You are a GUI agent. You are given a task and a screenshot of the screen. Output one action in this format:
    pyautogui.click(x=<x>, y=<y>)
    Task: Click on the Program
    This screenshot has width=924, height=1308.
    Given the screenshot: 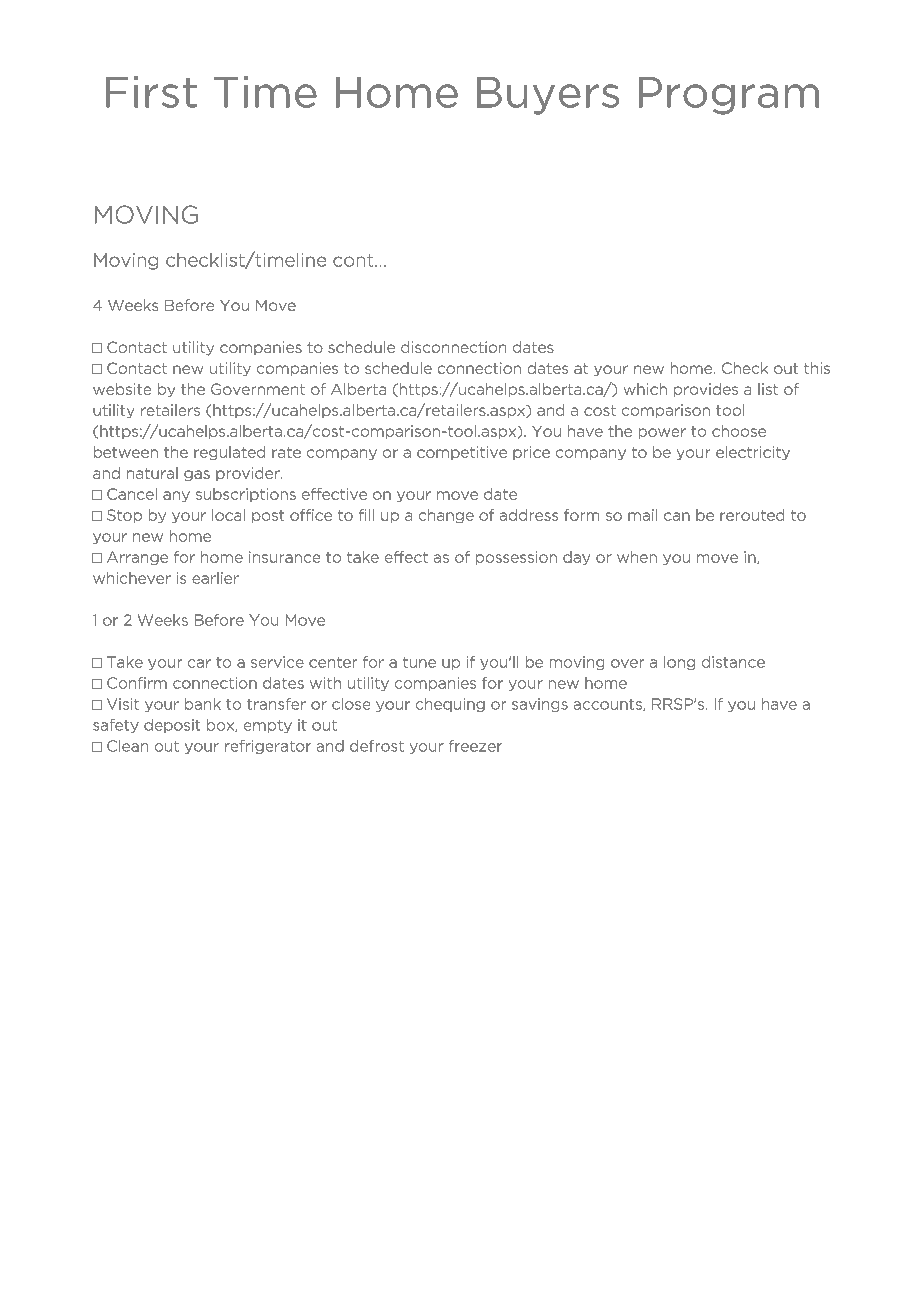 What is the action you would take?
    pyautogui.click(x=729, y=96)
